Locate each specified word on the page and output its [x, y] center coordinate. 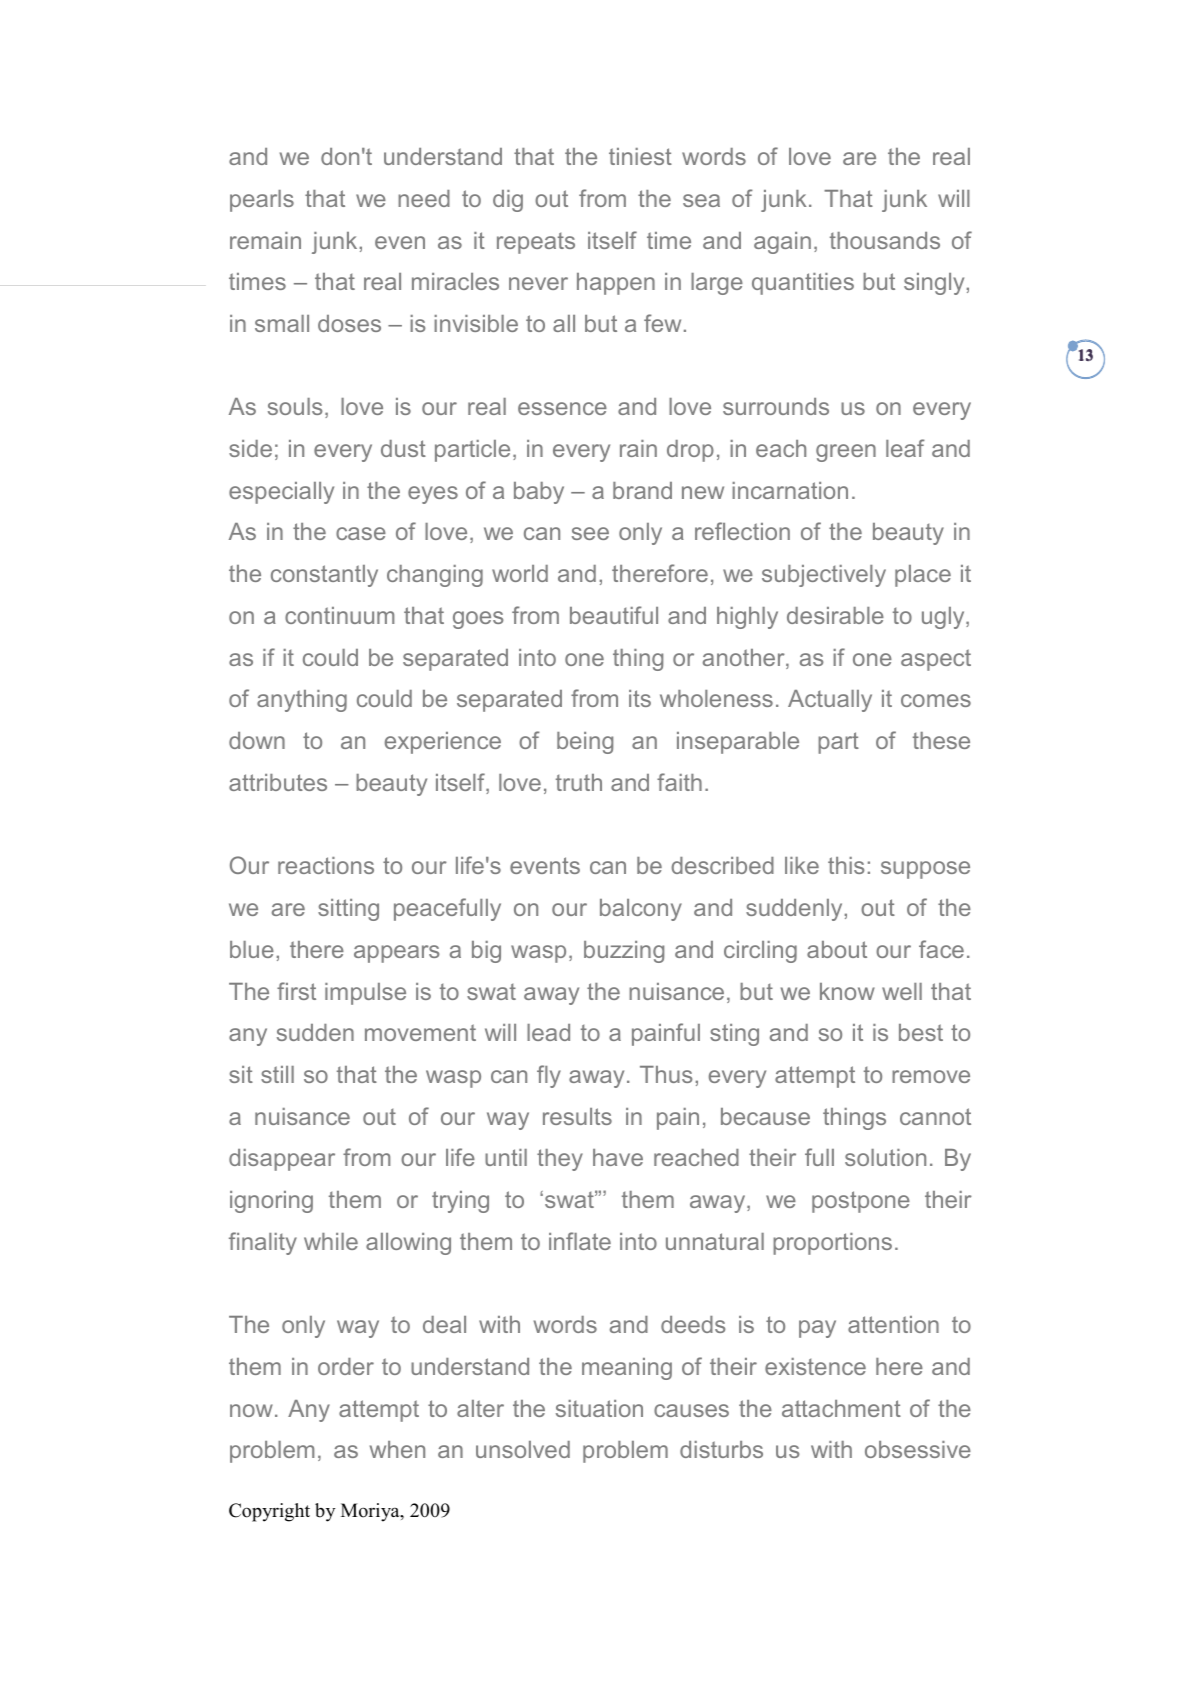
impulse [365, 994]
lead [548, 1032]
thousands [885, 240]
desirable [835, 615]
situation [599, 1408]
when [397, 1449]
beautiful [614, 615]
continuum [339, 615]
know [847, 991]
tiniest [640, 156]
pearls [262, 201]
